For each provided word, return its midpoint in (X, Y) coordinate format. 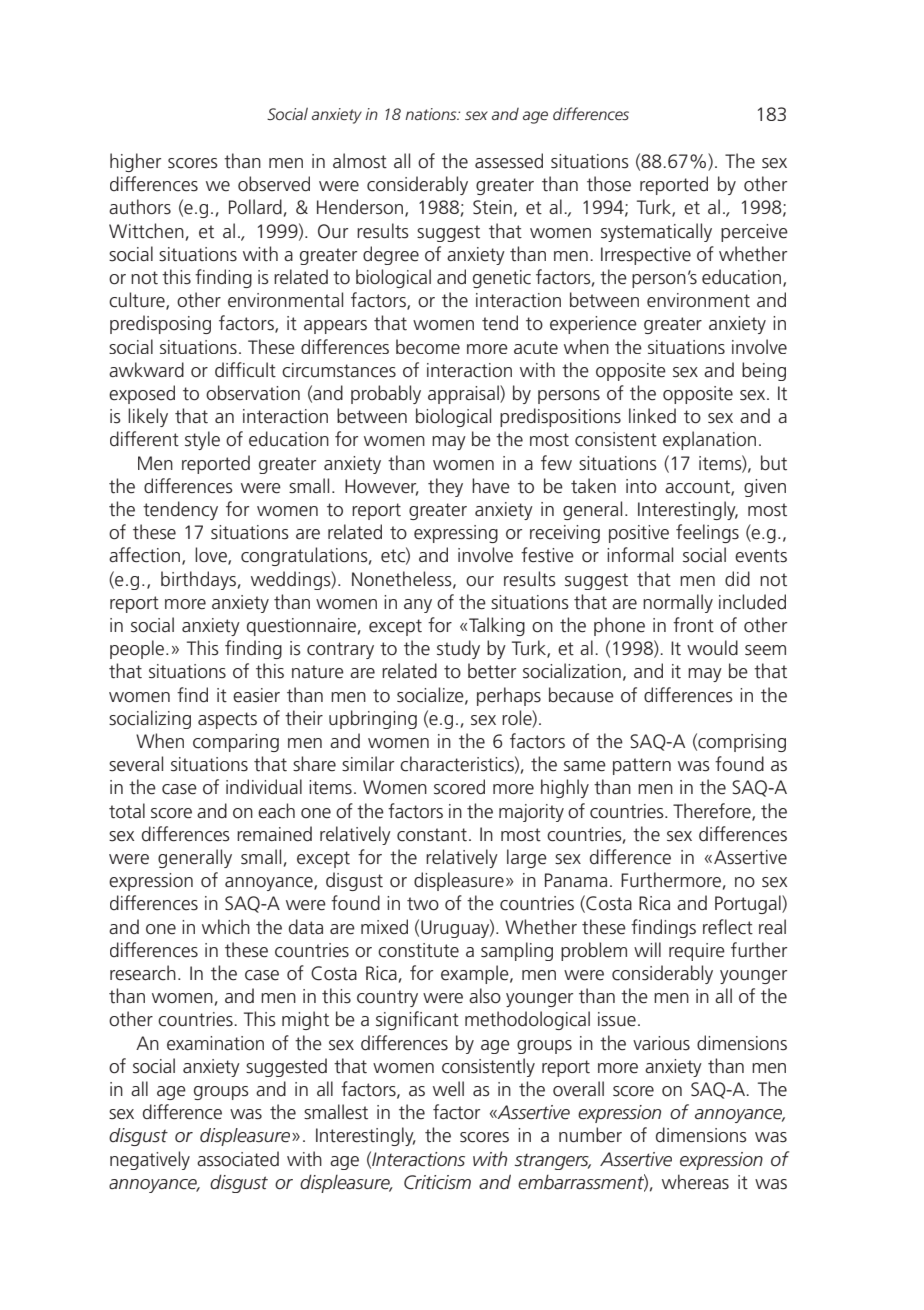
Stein (492, 207)
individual (264, 787)
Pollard (255, 207)
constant (432, 835)
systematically (656, 232)
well (448, 1089)
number (590, 1135)
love (212, 556)
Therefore (713, 811)
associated (238, 1159)
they (445, 487)
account (698, 487)
